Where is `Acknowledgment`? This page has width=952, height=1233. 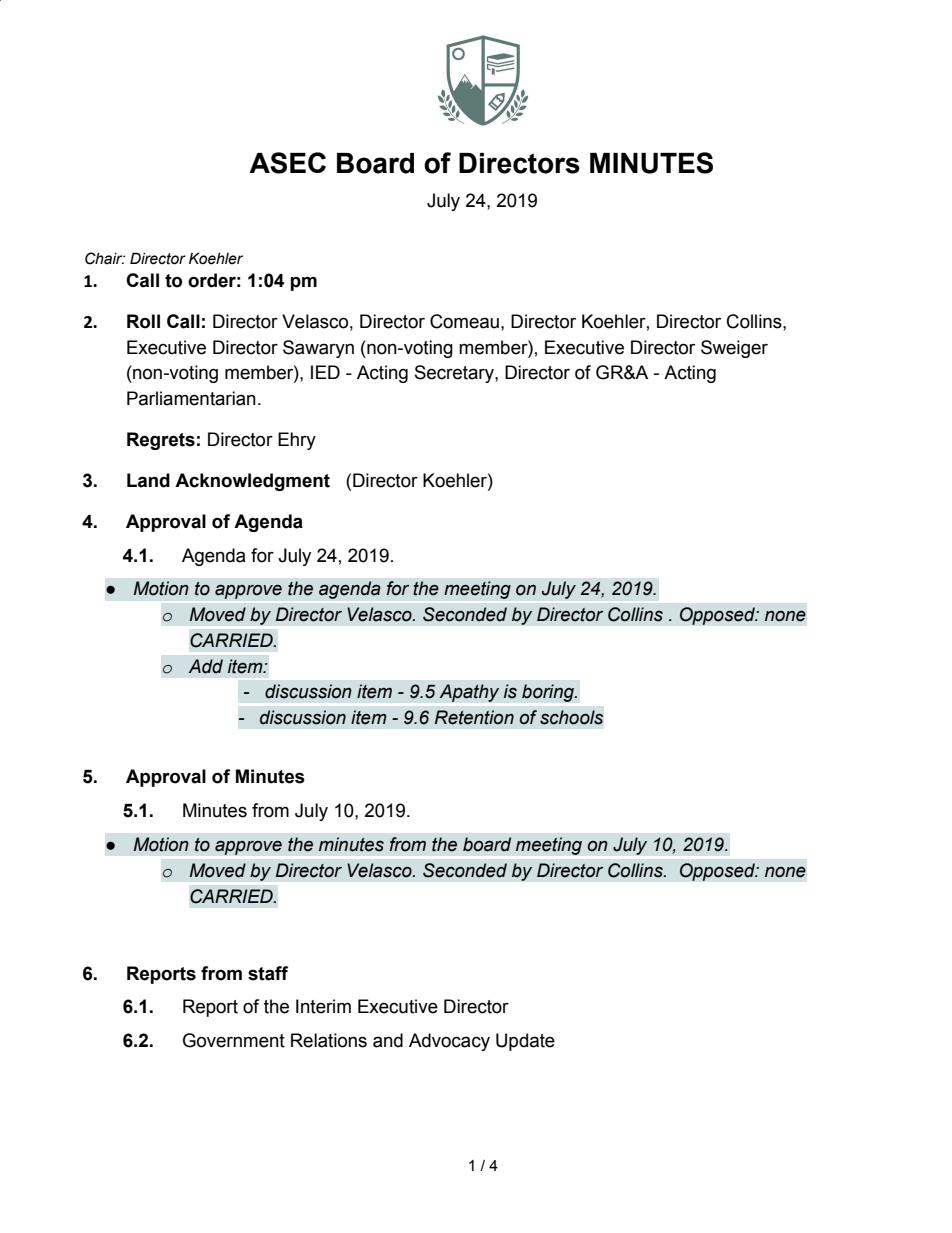 Acknowledgment is located at coordinates (252, 482).
